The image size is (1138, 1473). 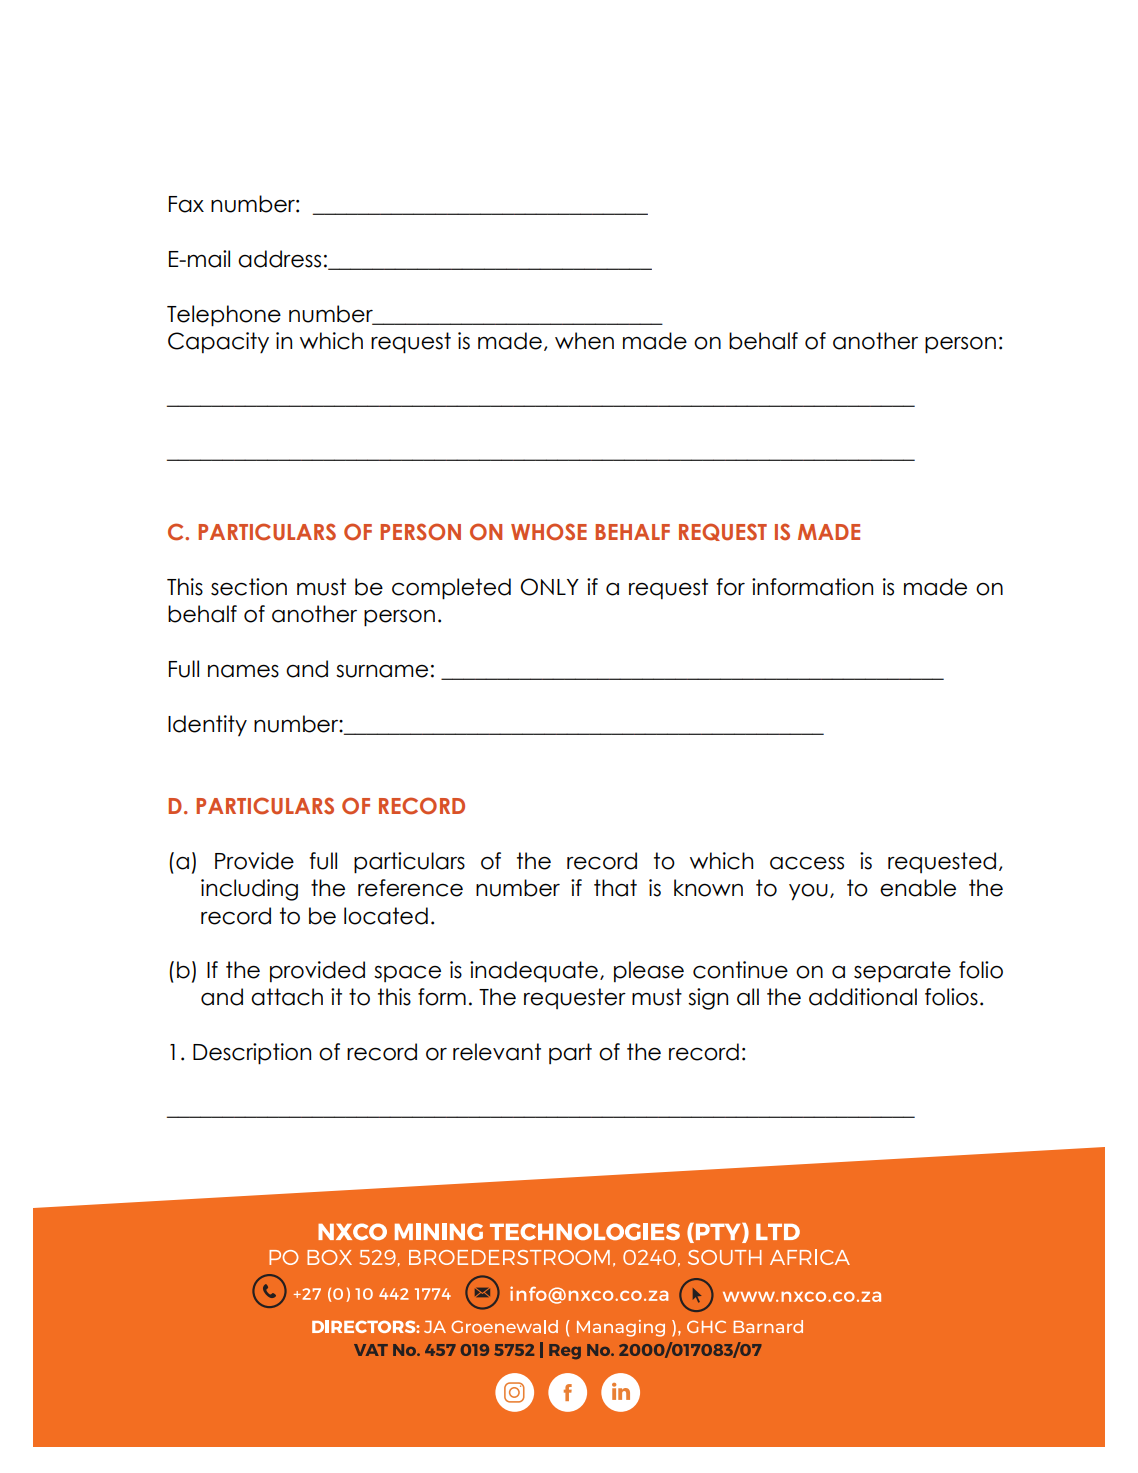 I want to click on completed, so click(x=451, y=589).
